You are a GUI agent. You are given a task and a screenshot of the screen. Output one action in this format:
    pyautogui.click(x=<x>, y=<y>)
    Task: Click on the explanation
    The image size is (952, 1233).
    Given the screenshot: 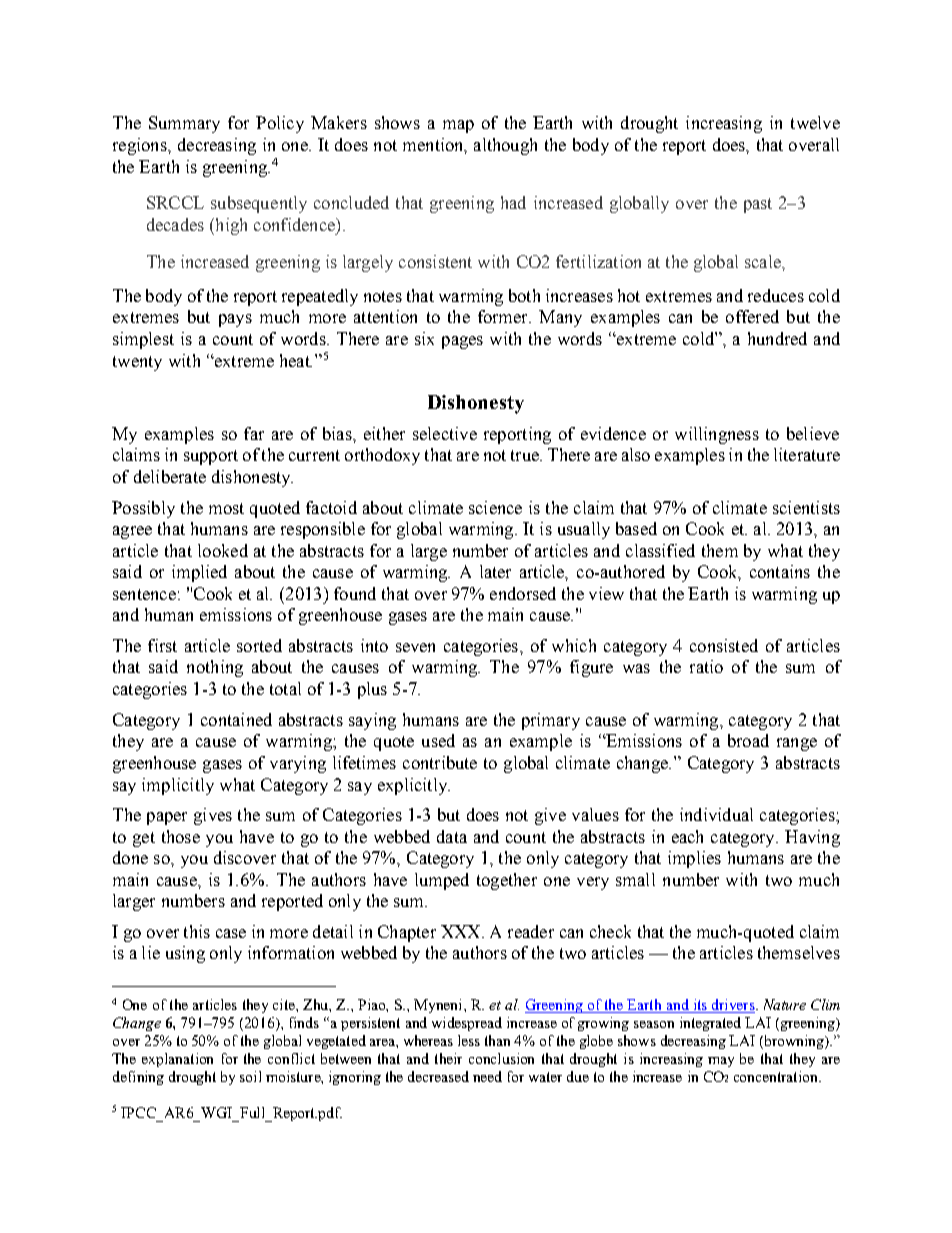 What is the action you would take?
    pyautogui.click(x=177, y=1060)
